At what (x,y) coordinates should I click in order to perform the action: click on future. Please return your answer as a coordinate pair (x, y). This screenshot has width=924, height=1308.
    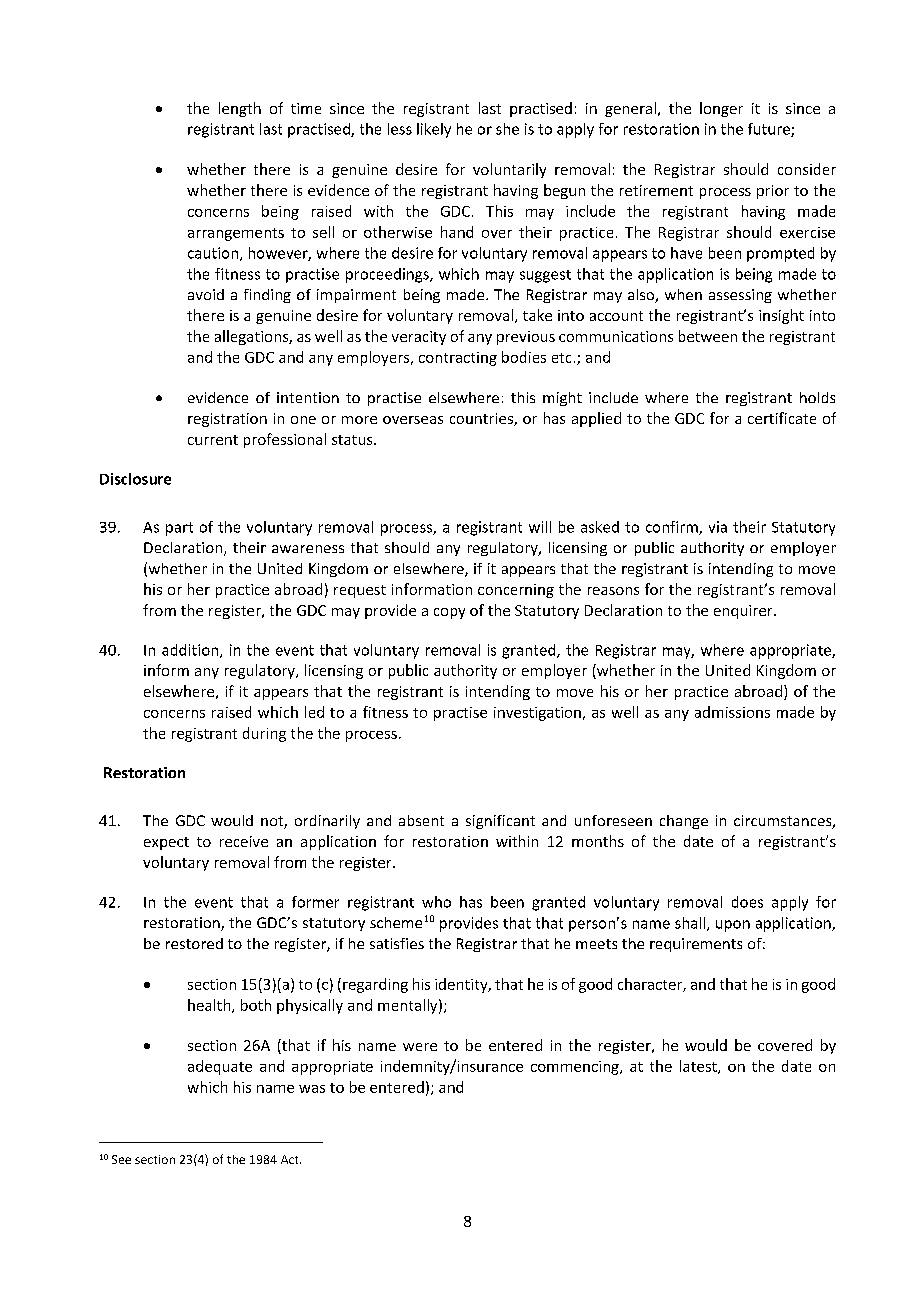
    Looking at the image, I should click on (770, 130).
